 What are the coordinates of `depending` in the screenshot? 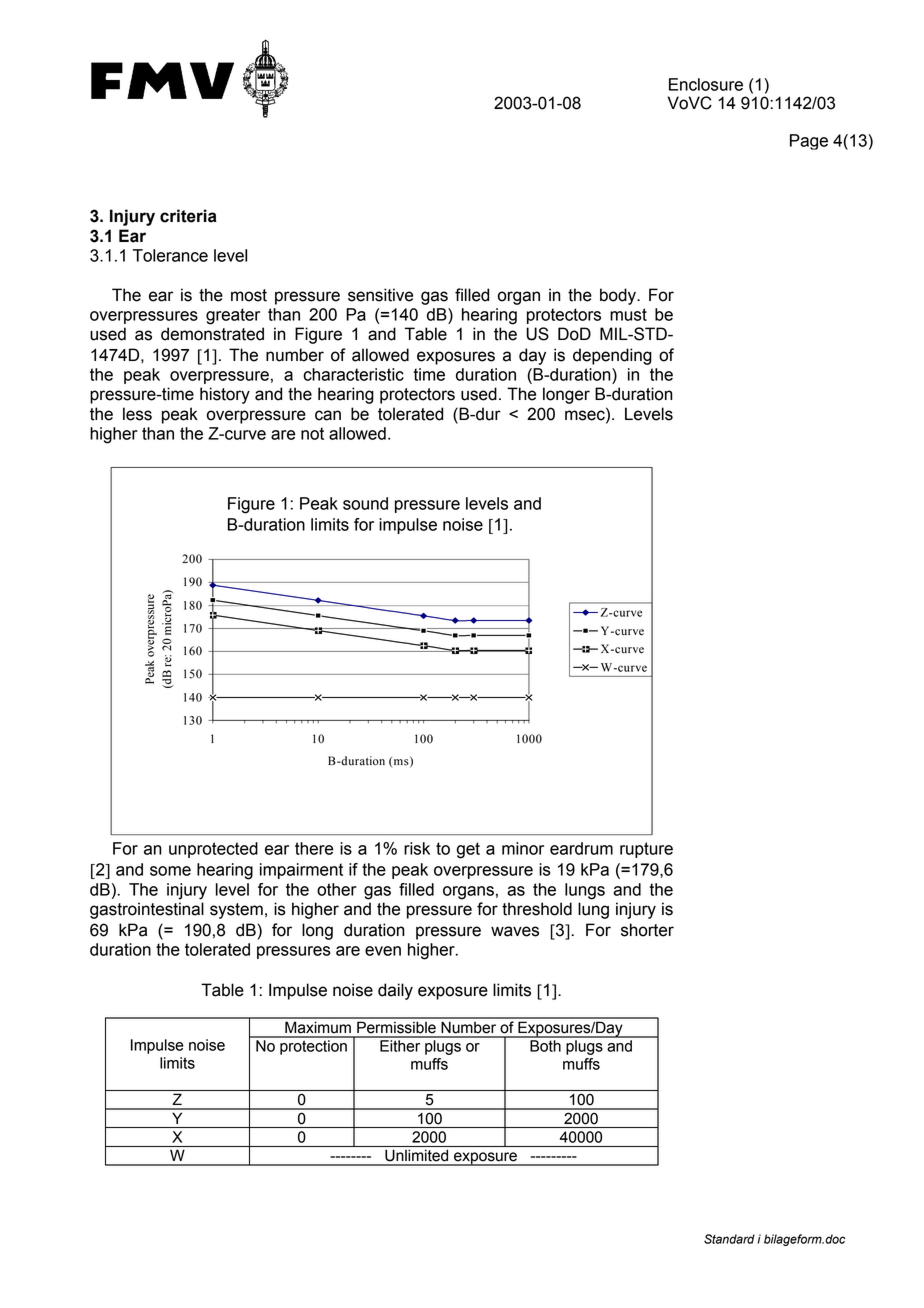 It's located at (612, 356).
